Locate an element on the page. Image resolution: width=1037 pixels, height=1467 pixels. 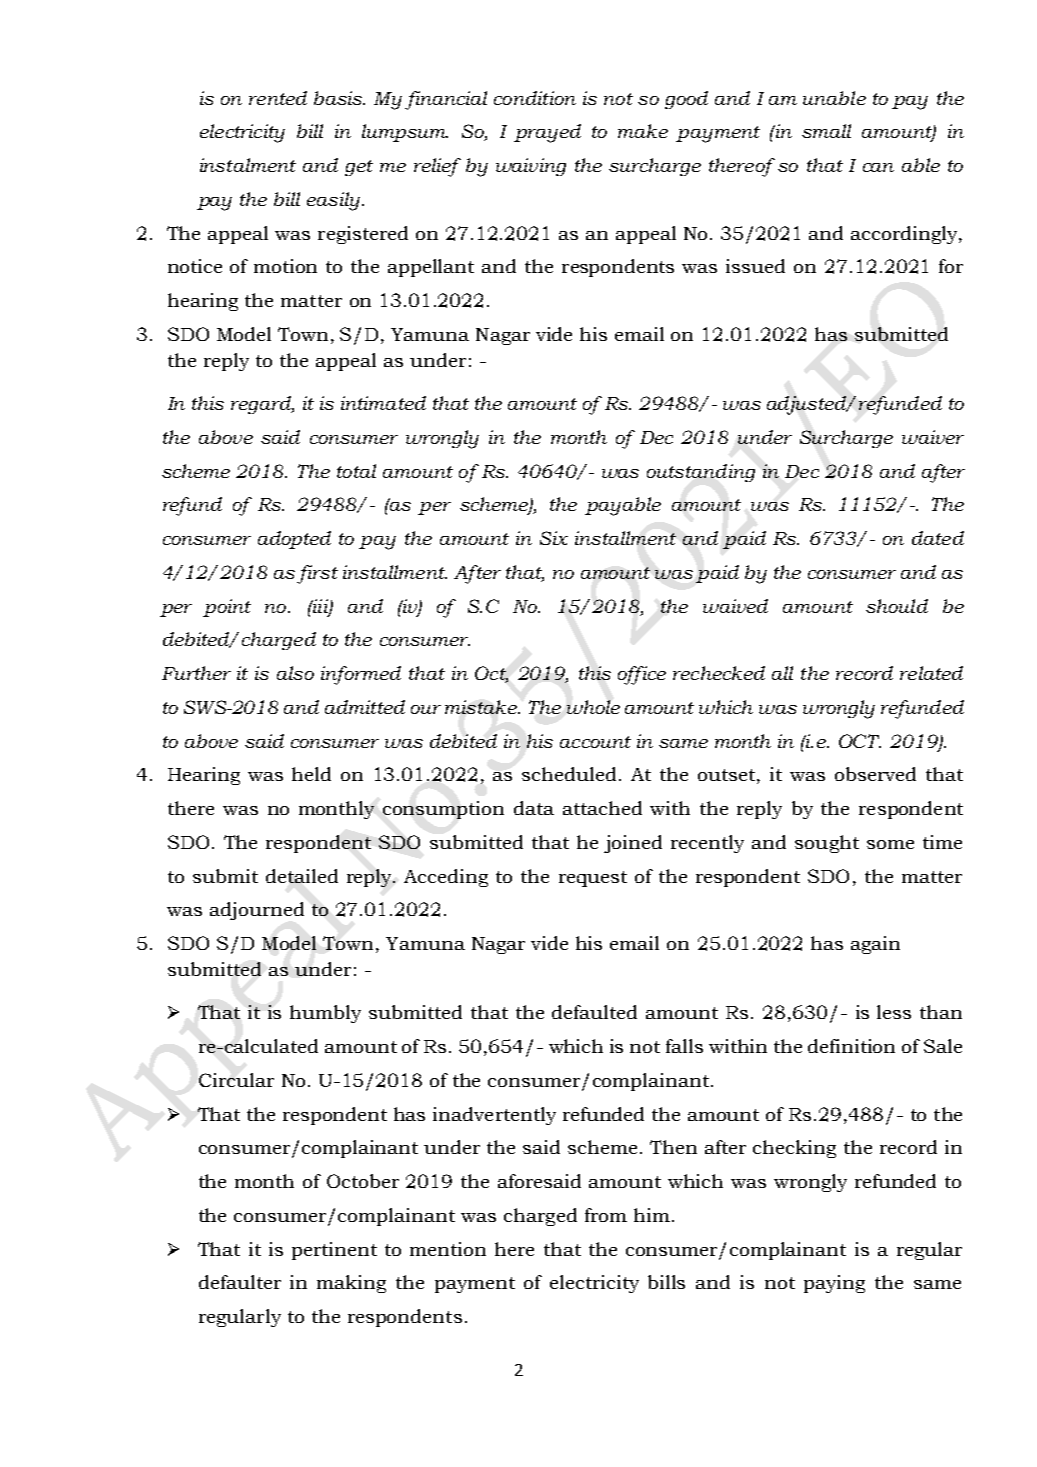
pertinent is located at coordinates (334, 1251).
